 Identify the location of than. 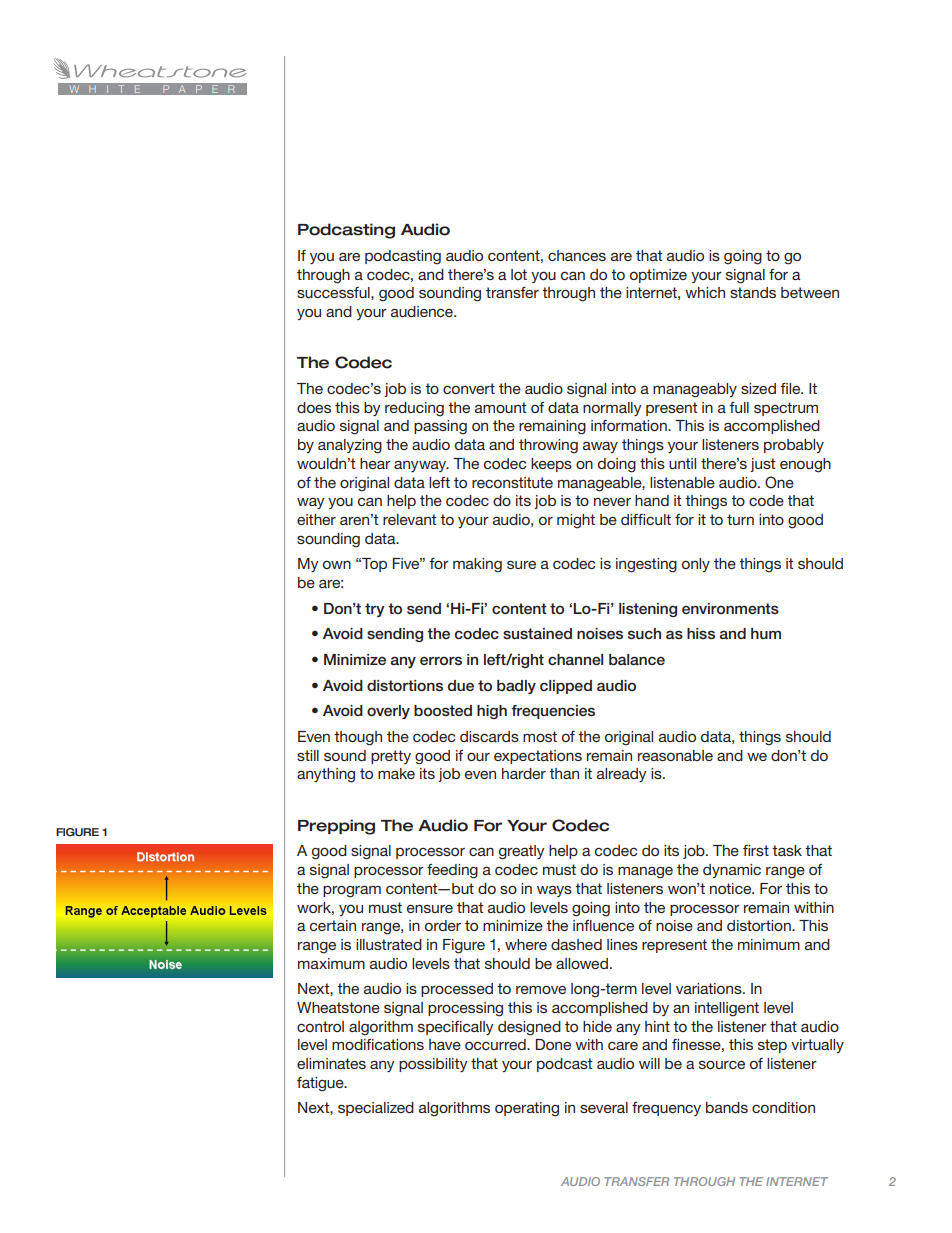
(564, 773).
